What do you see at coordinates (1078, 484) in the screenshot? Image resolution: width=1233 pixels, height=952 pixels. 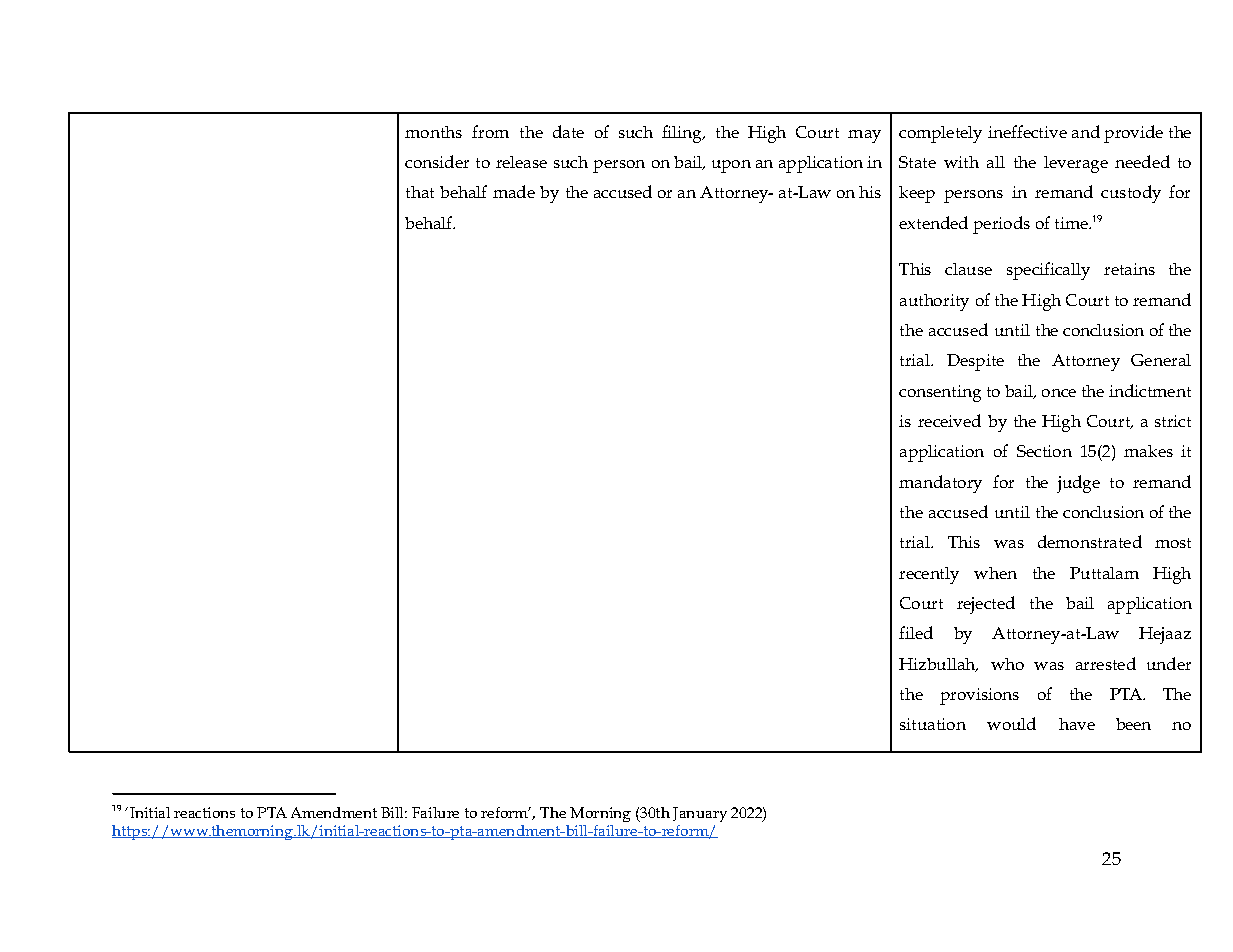 I see `judge` at bounding box center [1078, 484].
